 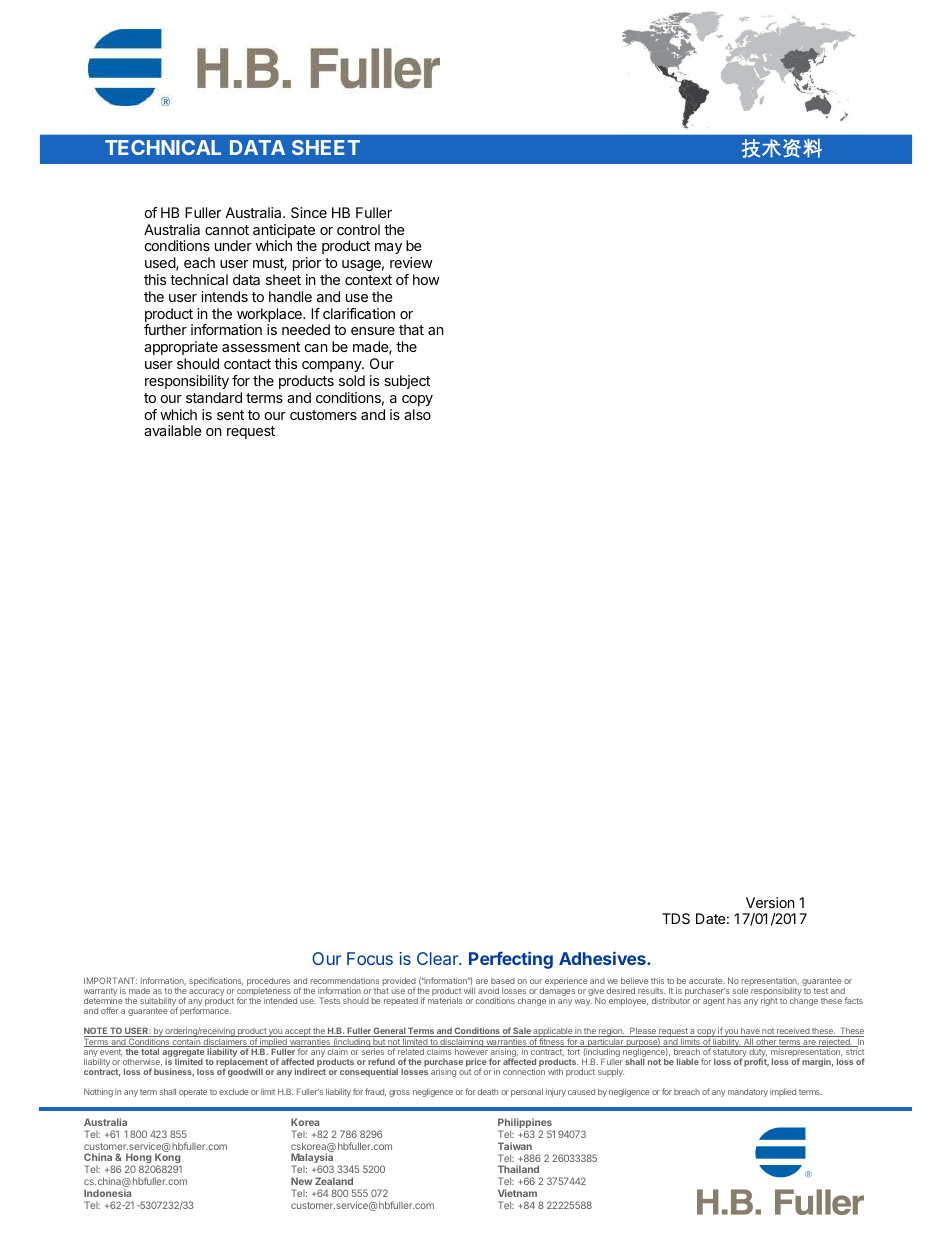 What do you see at coordinates (107, 1193) in the screenshot?
I see `Indonesia` at bounding box center [107, 1193].
